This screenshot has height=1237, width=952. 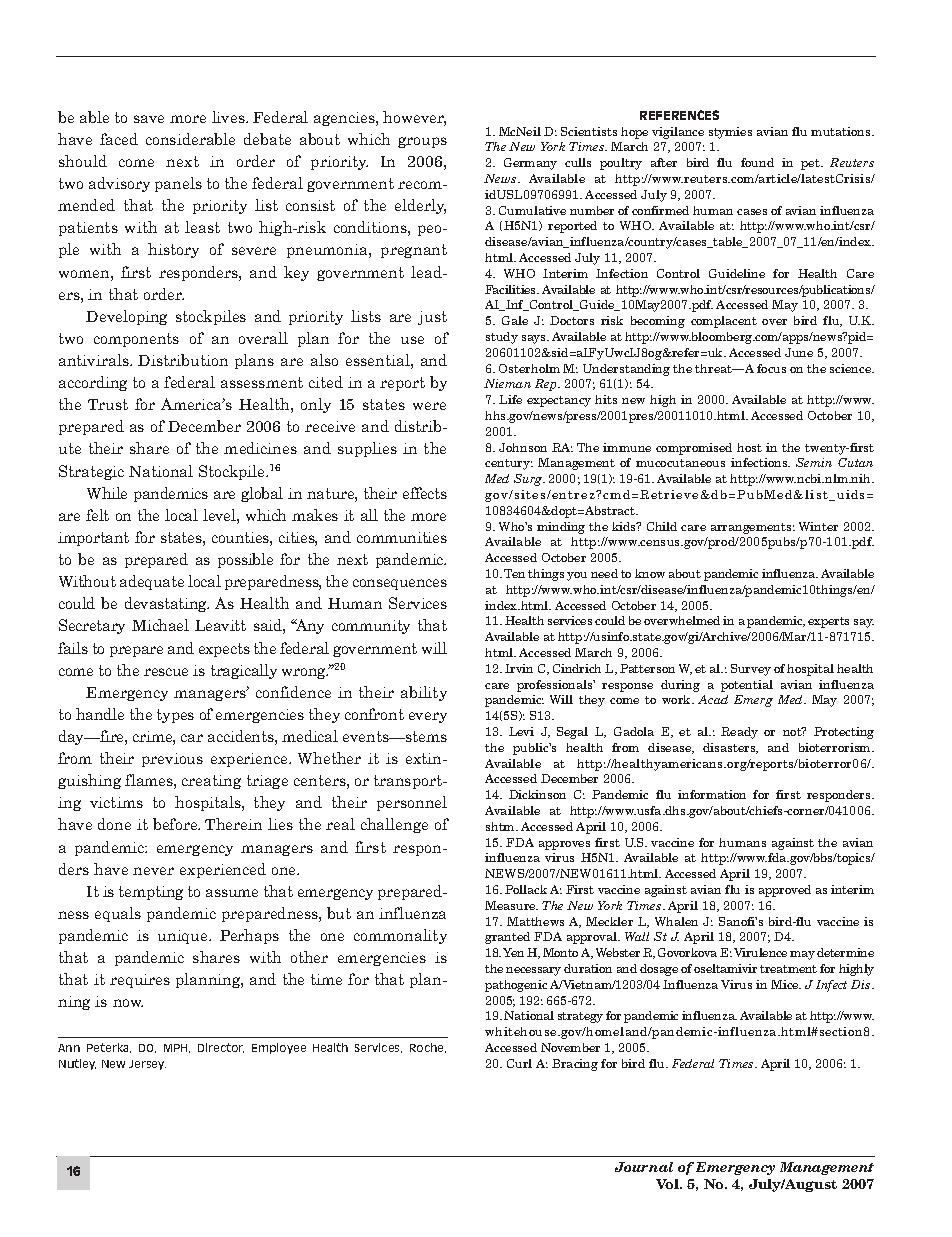 What do you see at coordinates (519, 668) in the screenshot?
I see `Irvin` at bounding box center [519, 668].
